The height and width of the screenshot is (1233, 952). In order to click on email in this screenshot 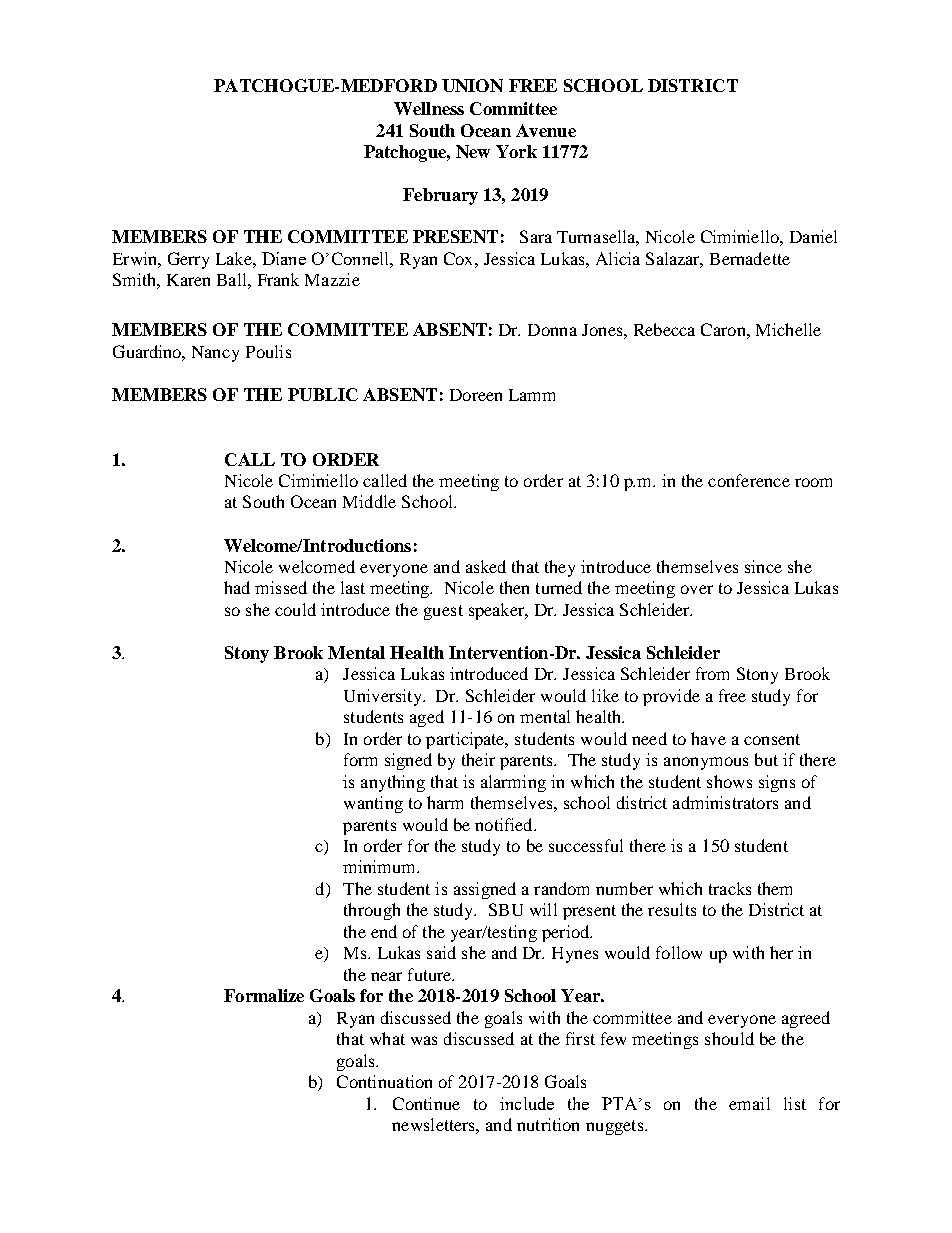, I will do `click(749, 1103)`.
